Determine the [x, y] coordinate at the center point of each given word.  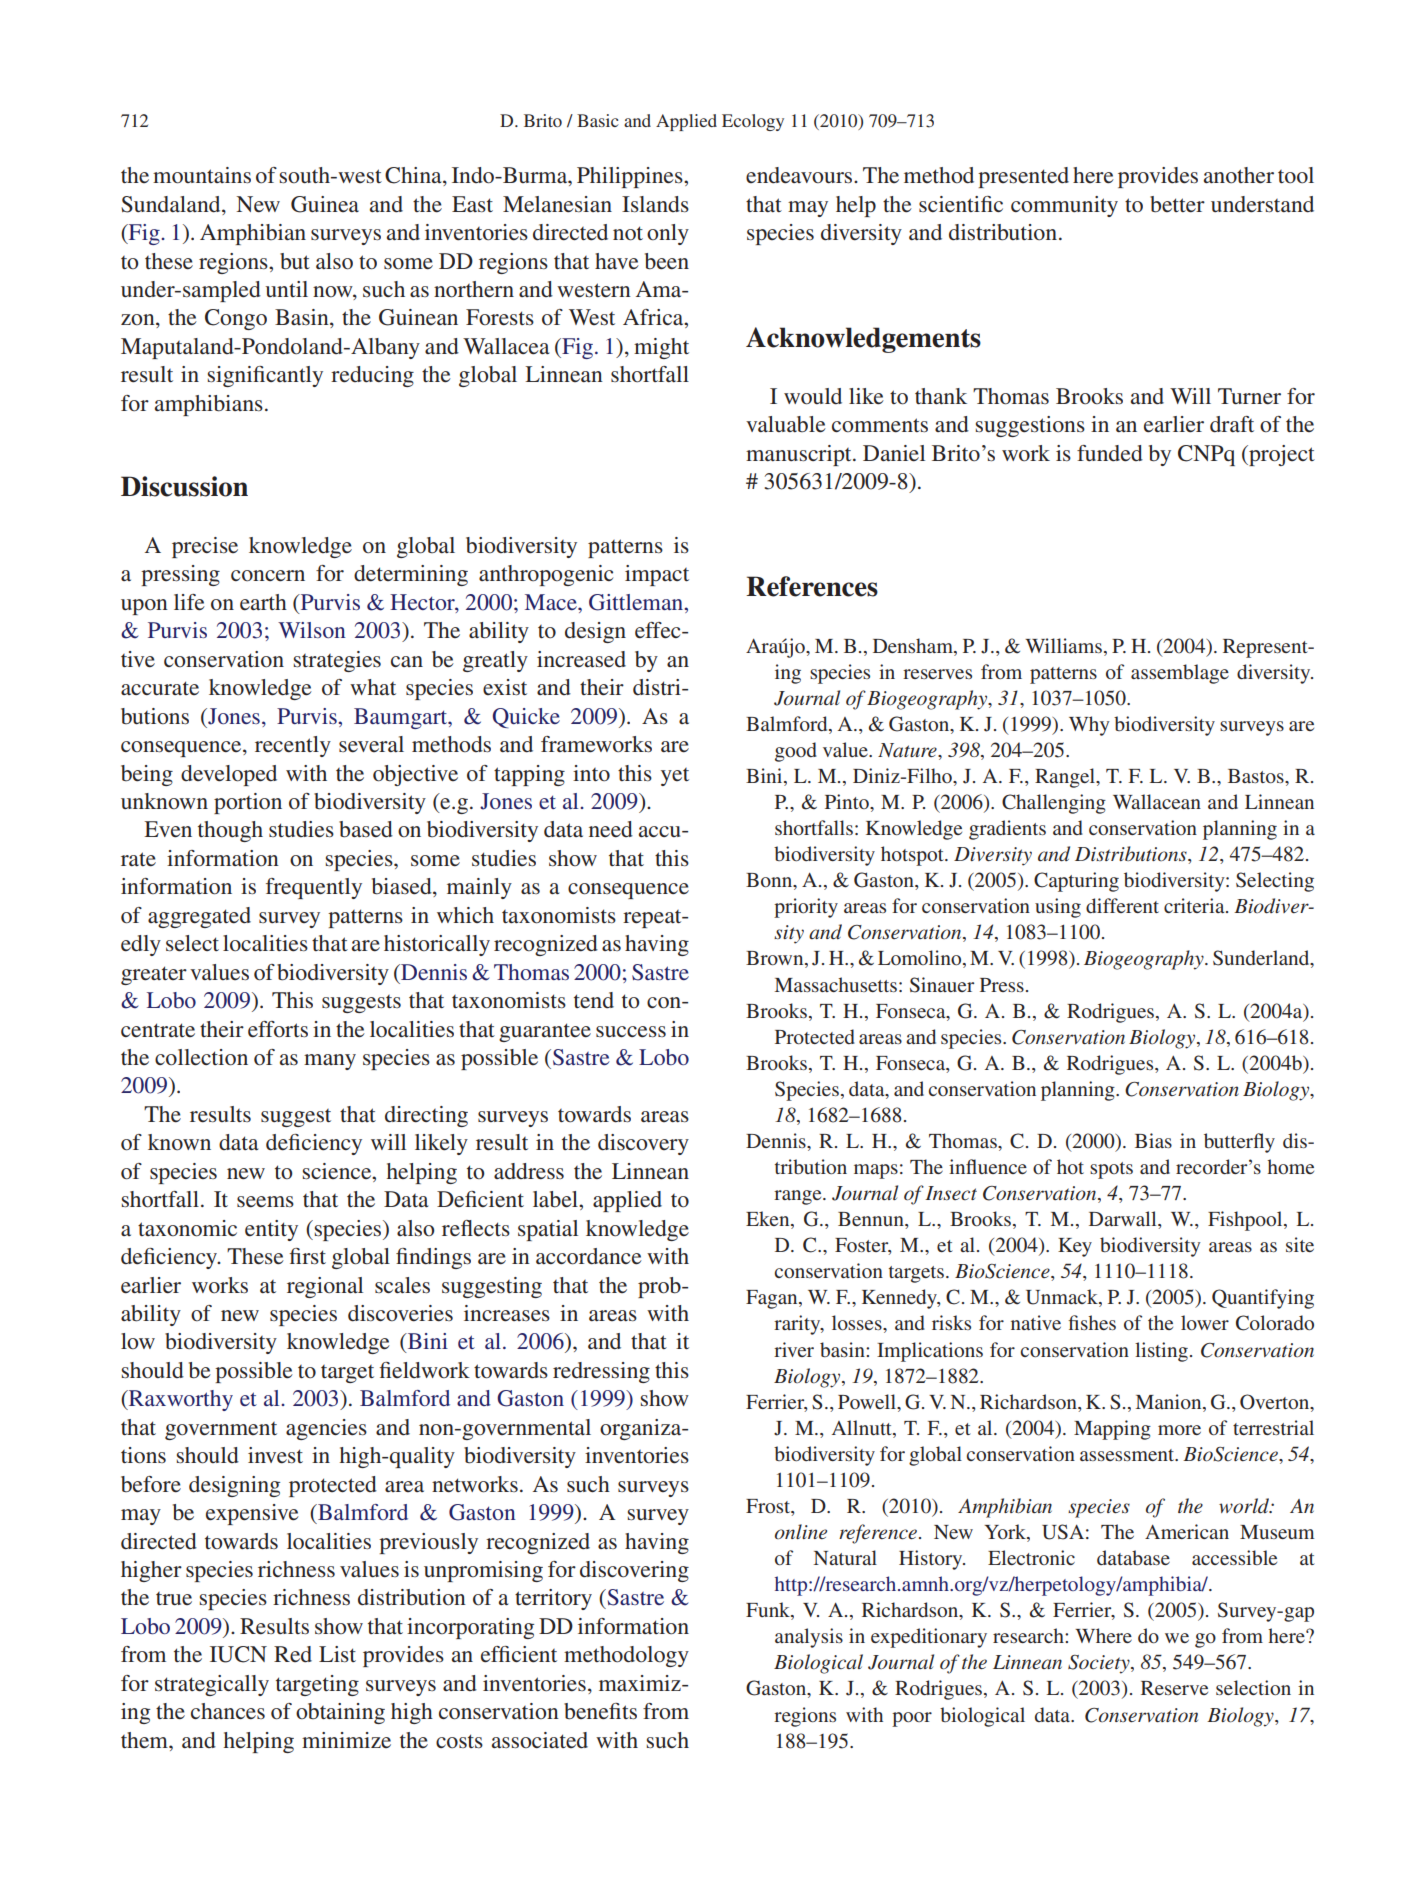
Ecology [753, 122]
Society [1100, 1664]
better [1177, 204]
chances [228, 1711]
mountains [202, 175]
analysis [809, 1638]
